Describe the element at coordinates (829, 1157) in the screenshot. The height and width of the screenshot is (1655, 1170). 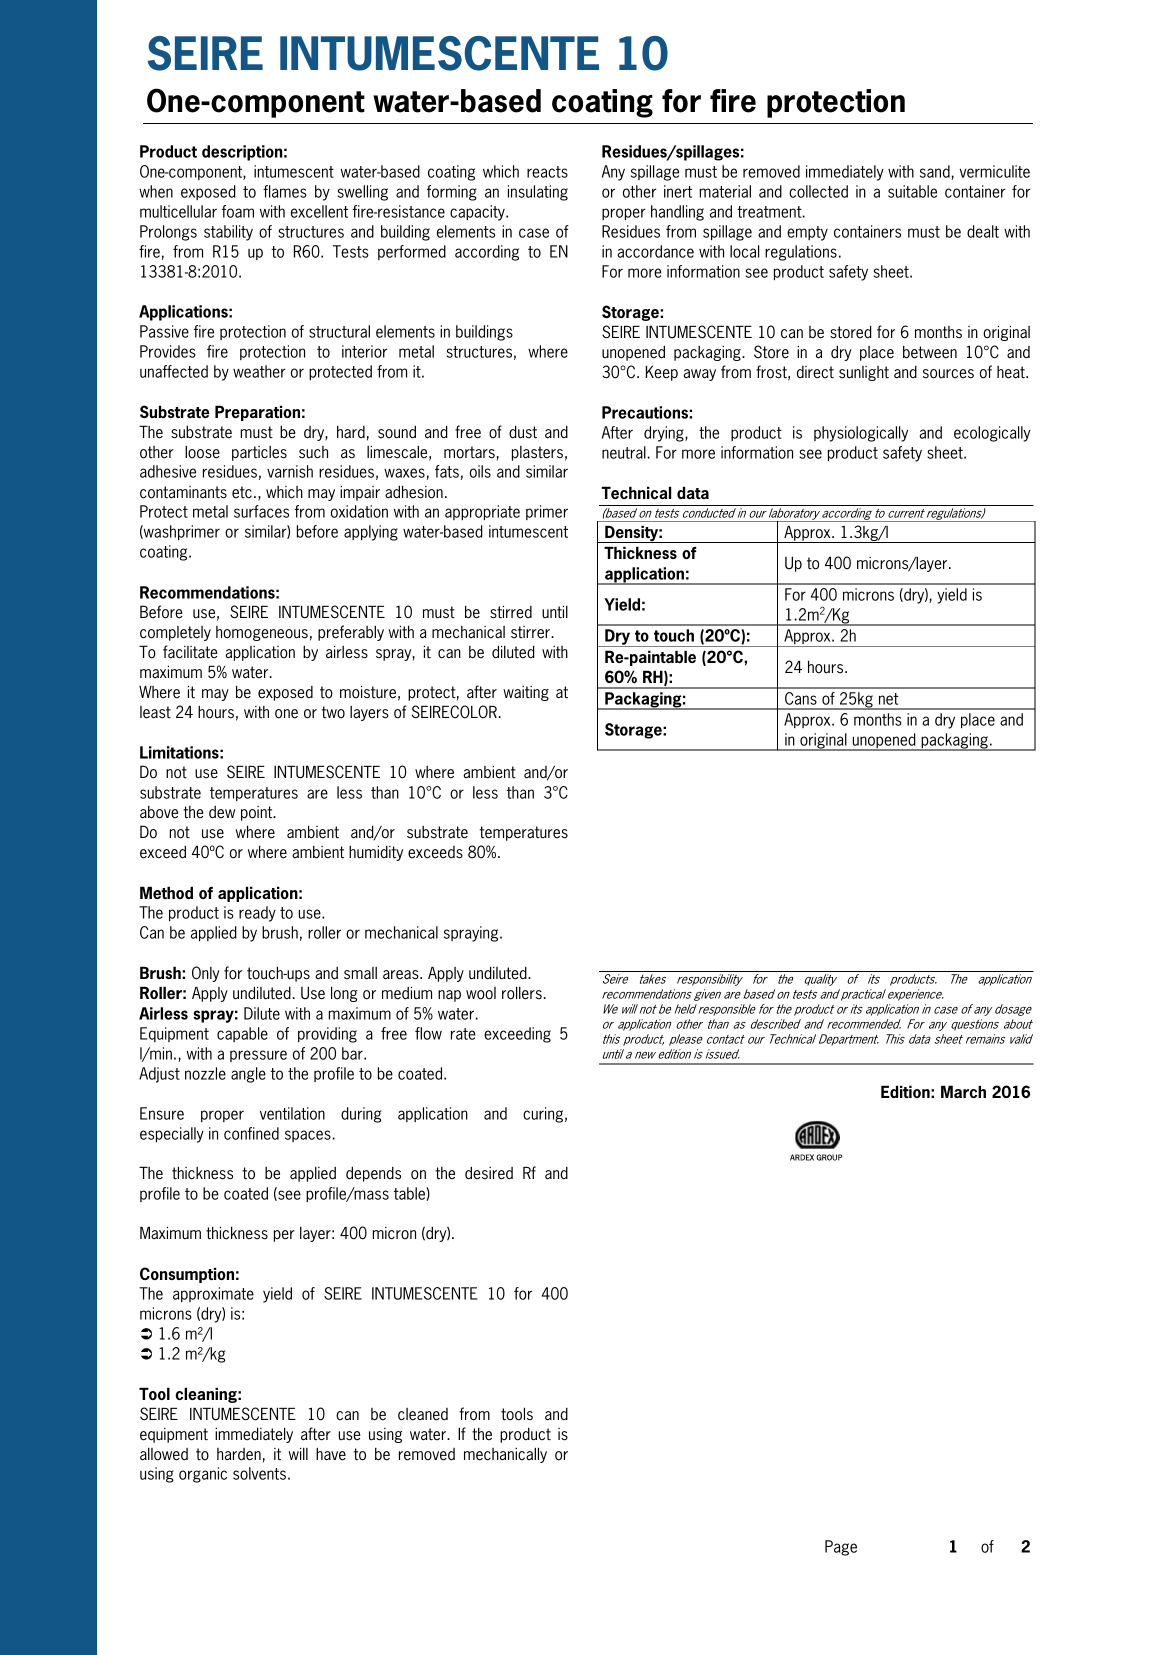
I see `GROUP` at that location.
